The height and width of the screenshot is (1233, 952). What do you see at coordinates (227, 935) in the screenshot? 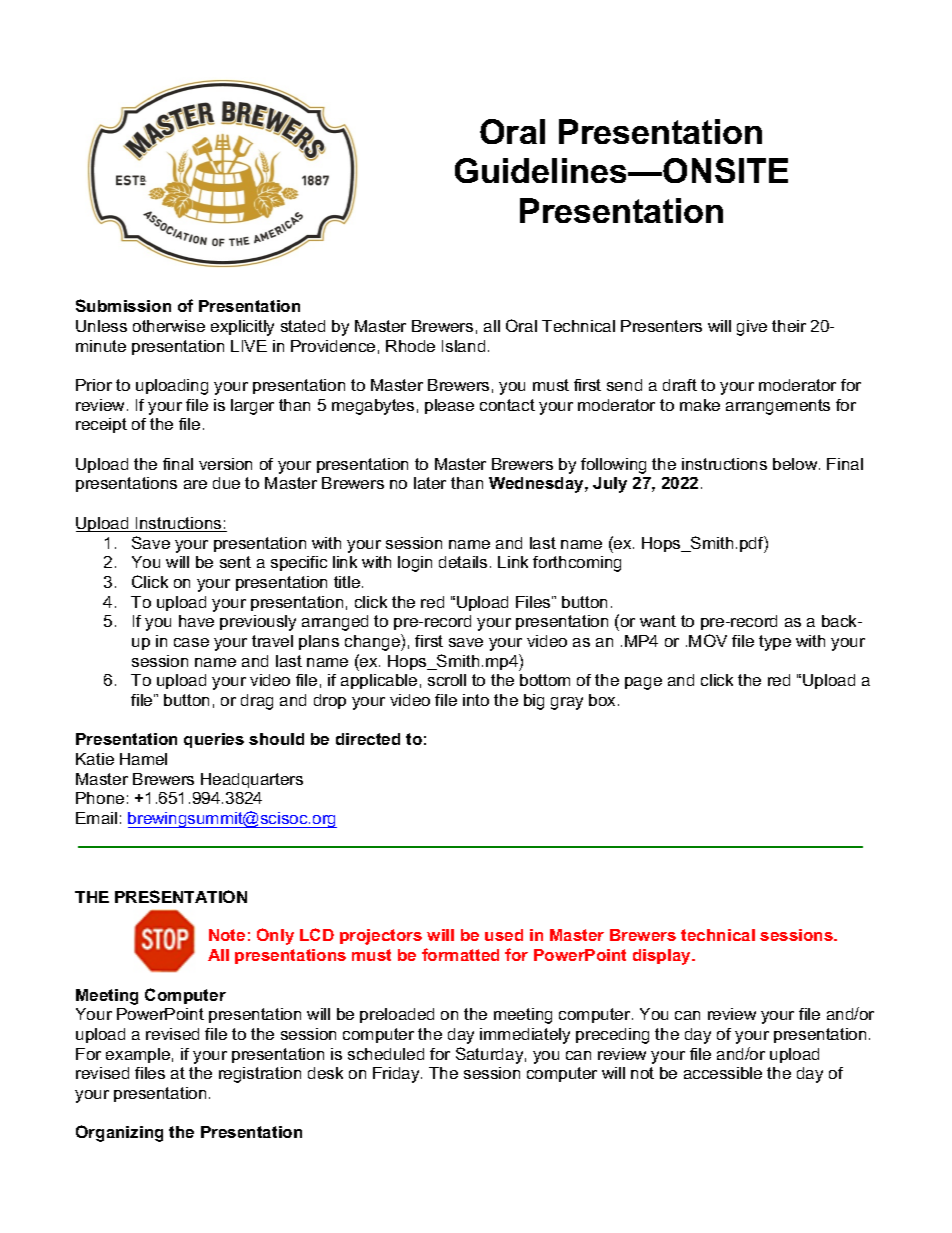
I see `Note` at bounding box center [227, 935].
